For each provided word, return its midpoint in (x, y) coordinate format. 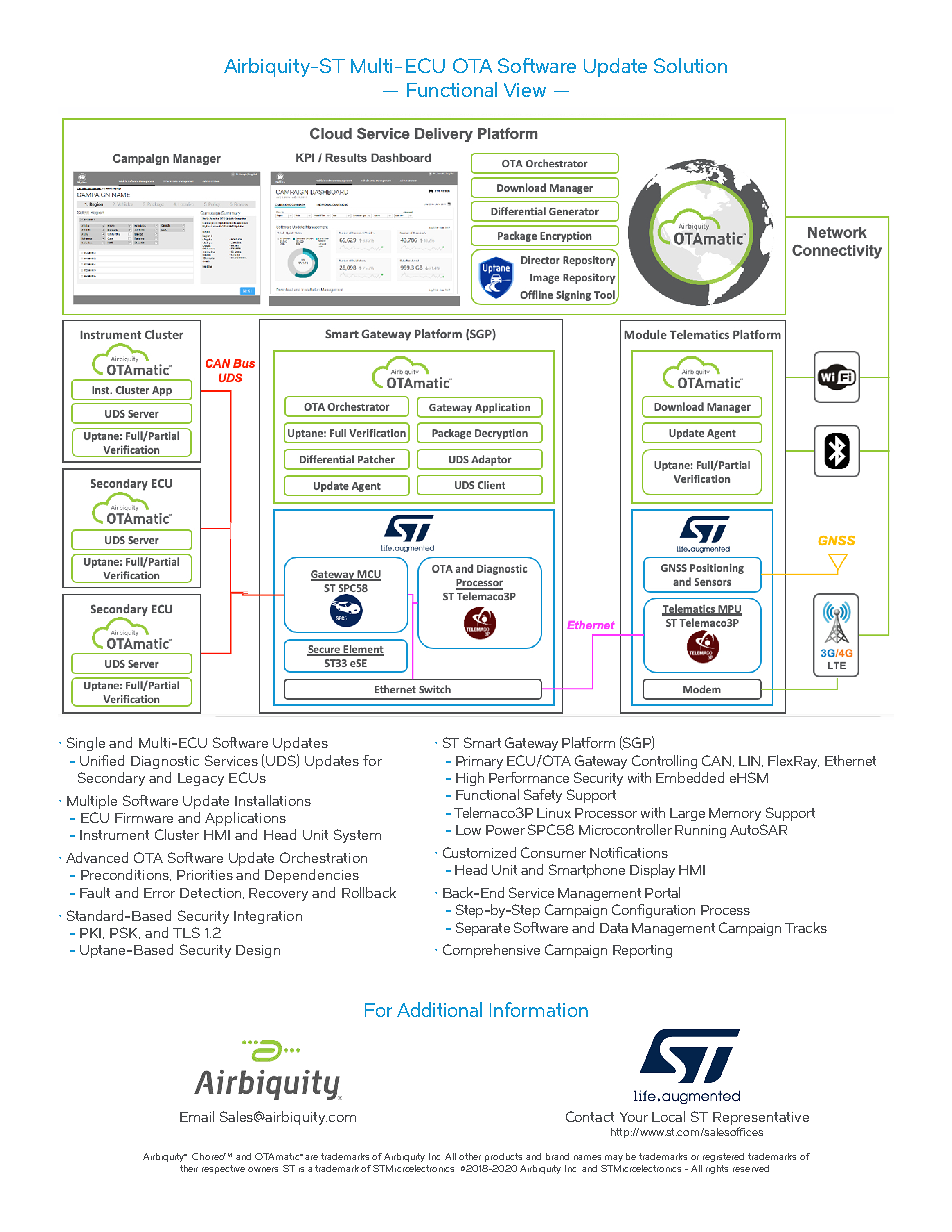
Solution (690, 65)
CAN (718, 761)
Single (86, 744)
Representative (761, 1120)
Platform (588, 742)
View (525, 90)
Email (197, 1116)
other (470, 1156)
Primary (479, 762)
